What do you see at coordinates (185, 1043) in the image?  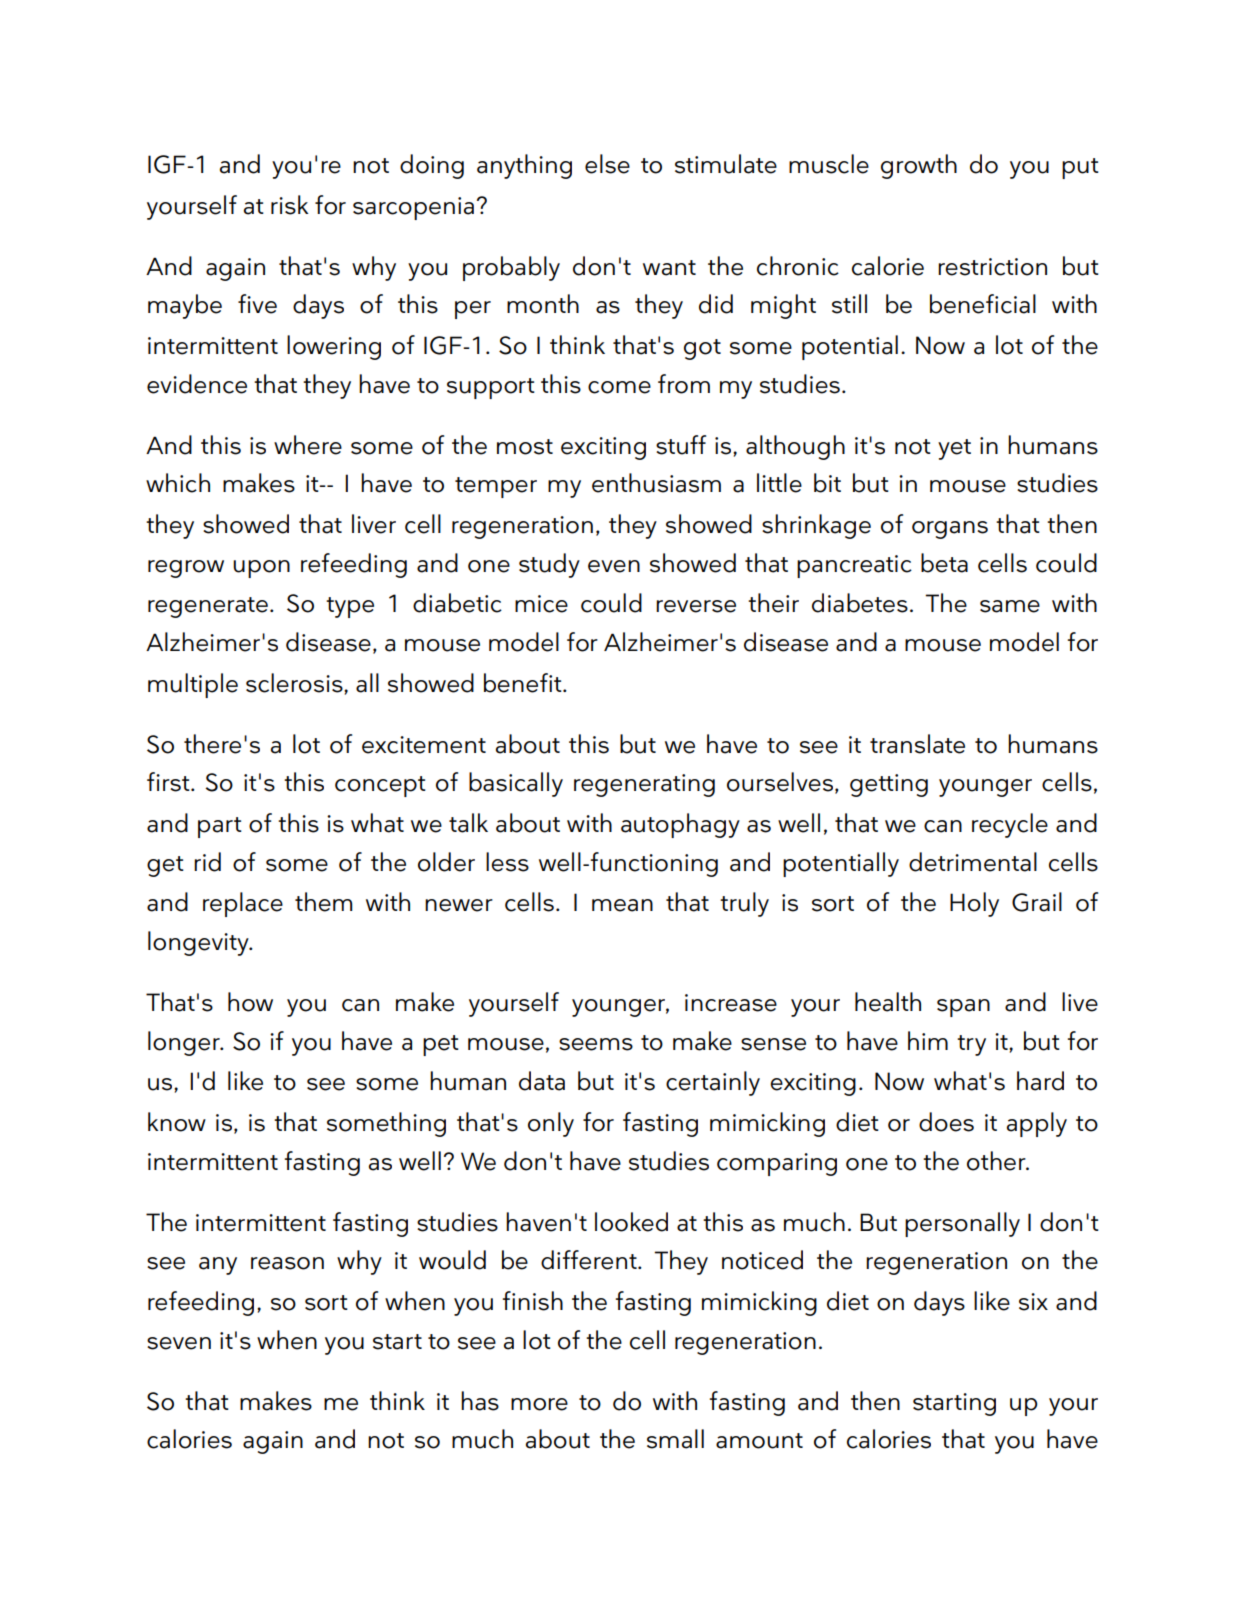 I see `longer` at bounding box center [185, 1043].
